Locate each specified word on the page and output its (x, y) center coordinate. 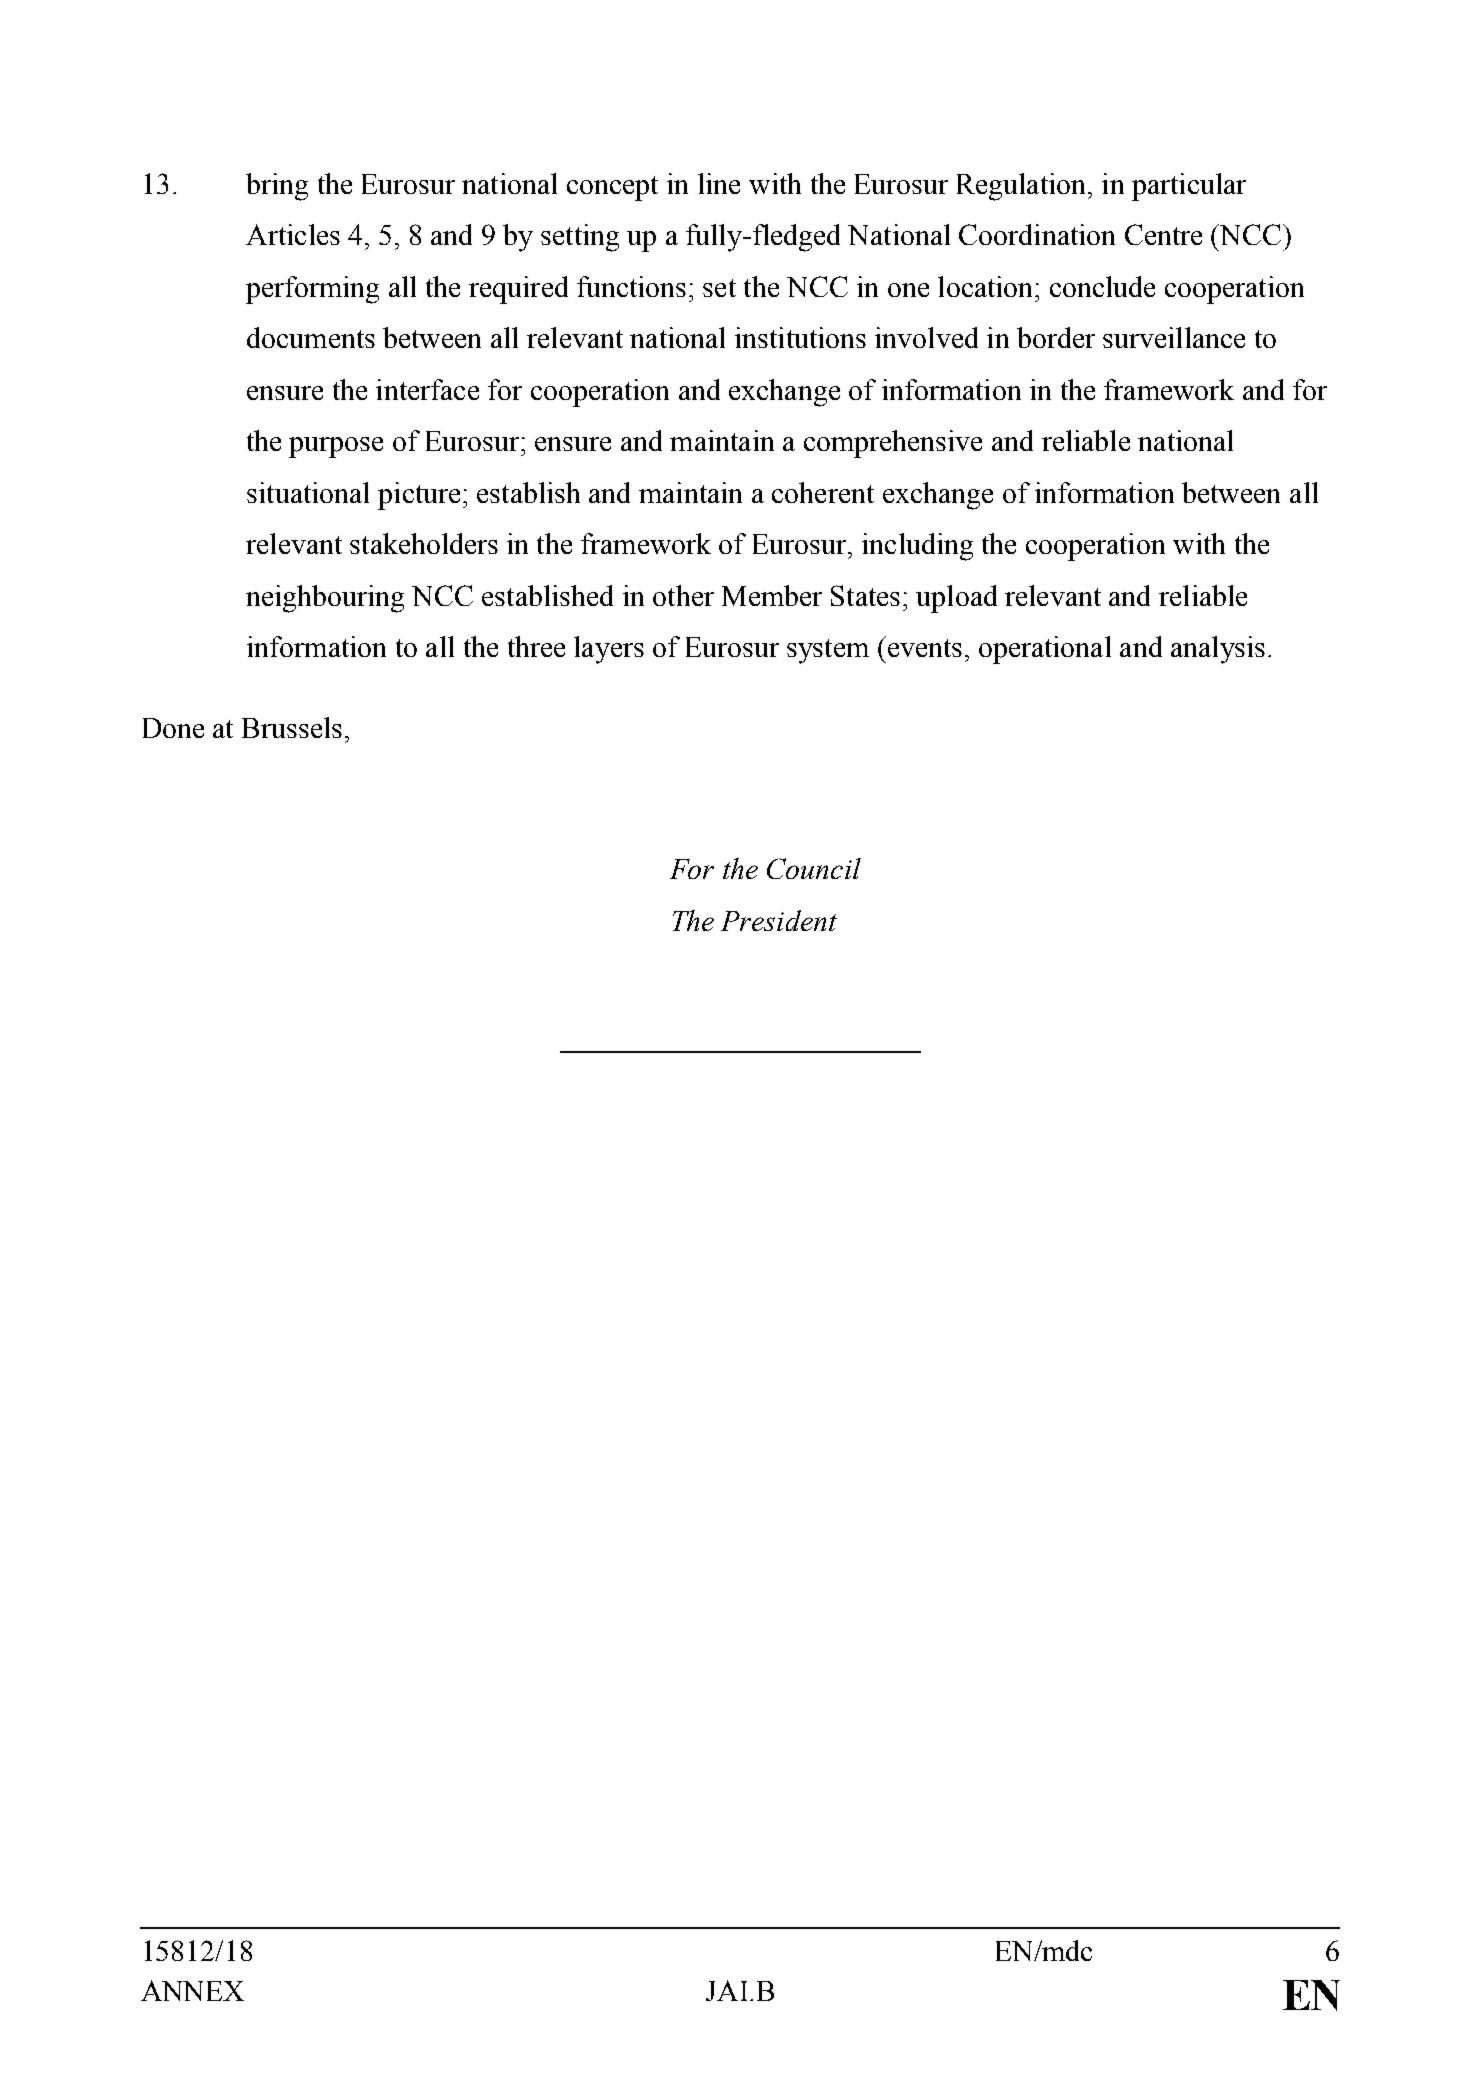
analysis (1218, 650)
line (719, 183)
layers (609, 650)
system (828, 651)
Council (814, 868)
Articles (293, 234)
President (779, 920)
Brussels (292, 727)
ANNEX (192, 1990)
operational (1045, 650)
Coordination (1037, 234)
